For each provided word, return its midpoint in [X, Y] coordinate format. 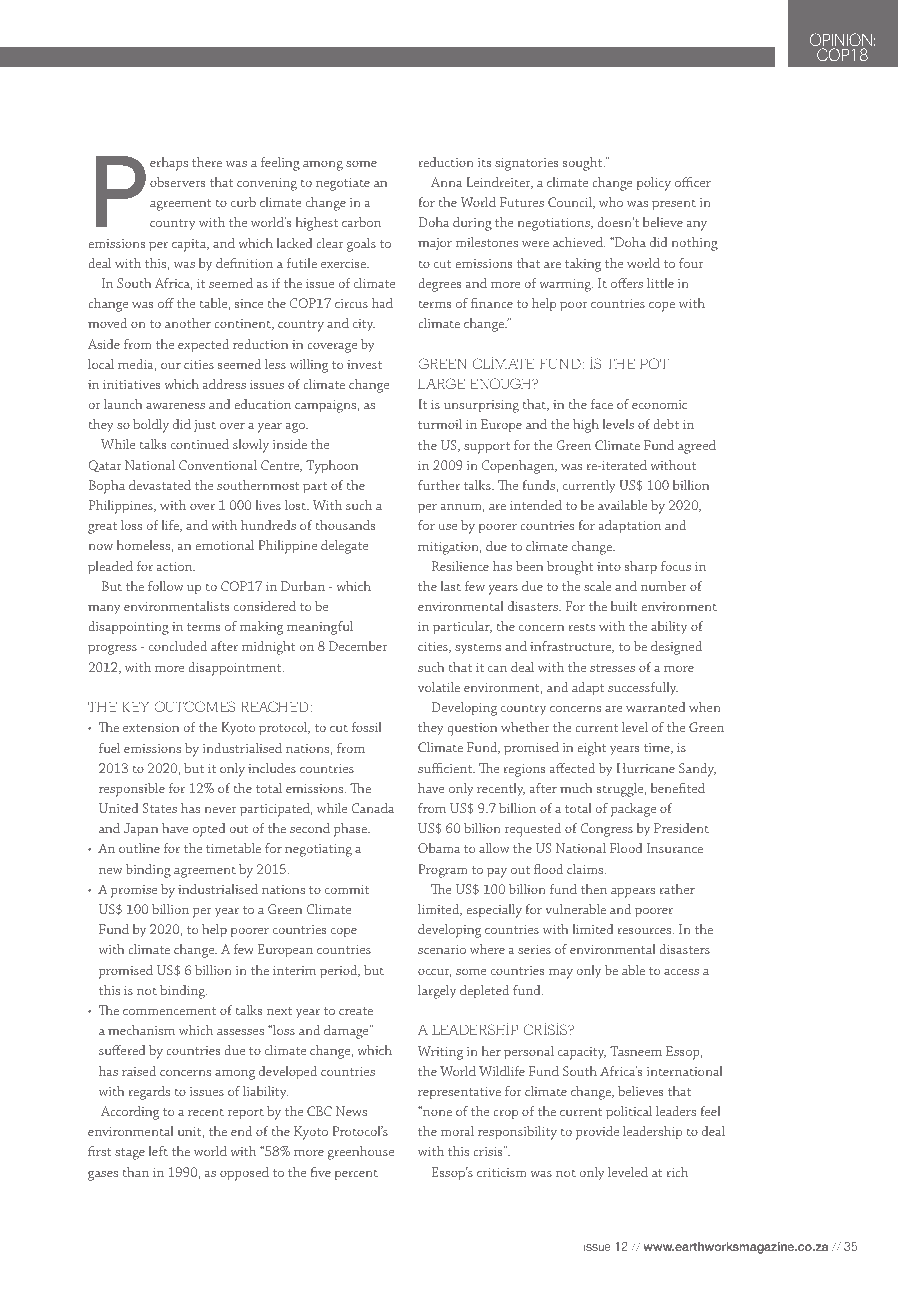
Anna [446, 182]
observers [177, 181]
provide [597, 1132]
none [436, 1112]
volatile [439, 686]
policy [653, 184]
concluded [178, 646]
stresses [612, 668]
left [158, 1151]
